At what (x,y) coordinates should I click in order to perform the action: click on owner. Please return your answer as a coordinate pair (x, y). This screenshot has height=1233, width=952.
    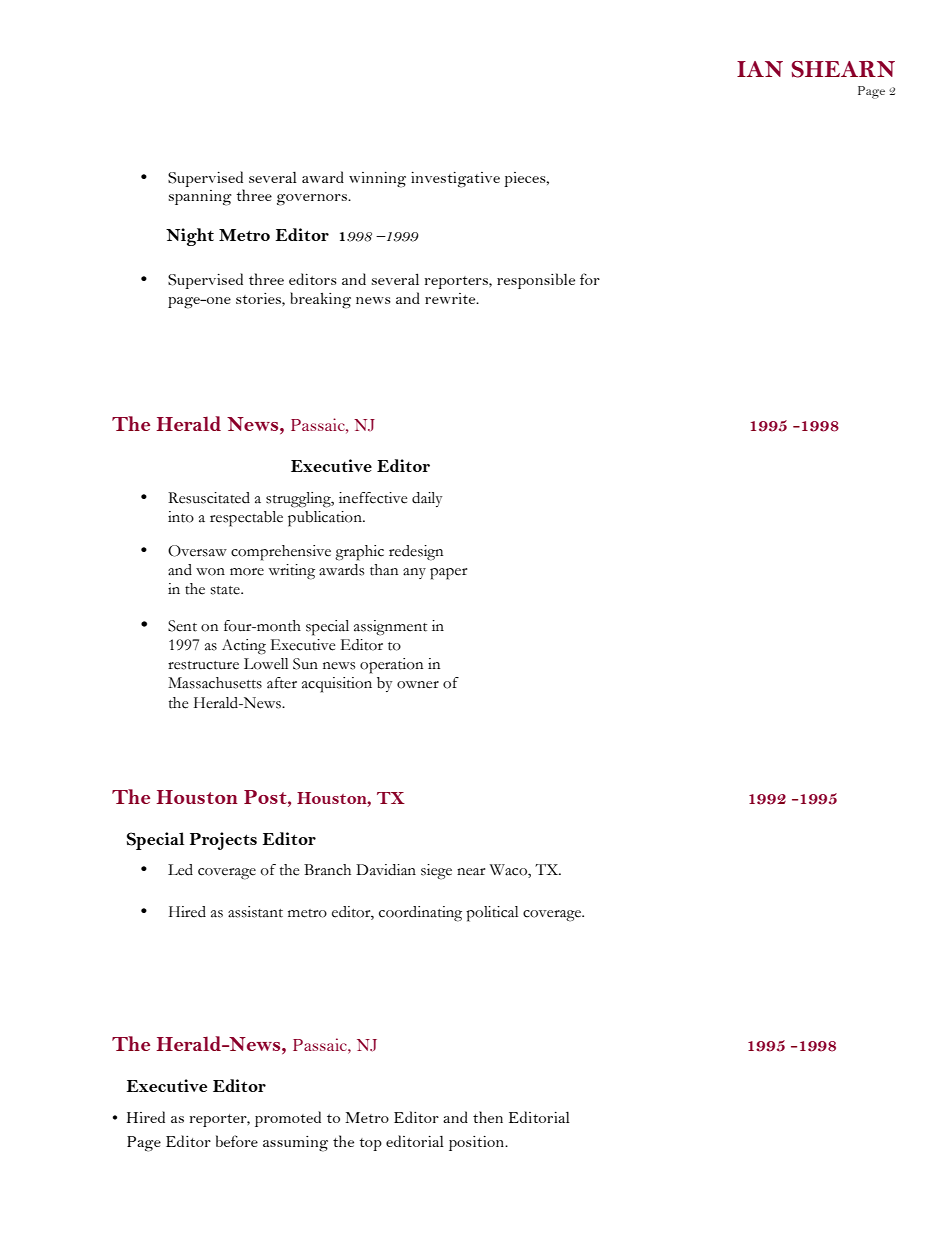
    Looking at the image, I should click on (418, 685).
